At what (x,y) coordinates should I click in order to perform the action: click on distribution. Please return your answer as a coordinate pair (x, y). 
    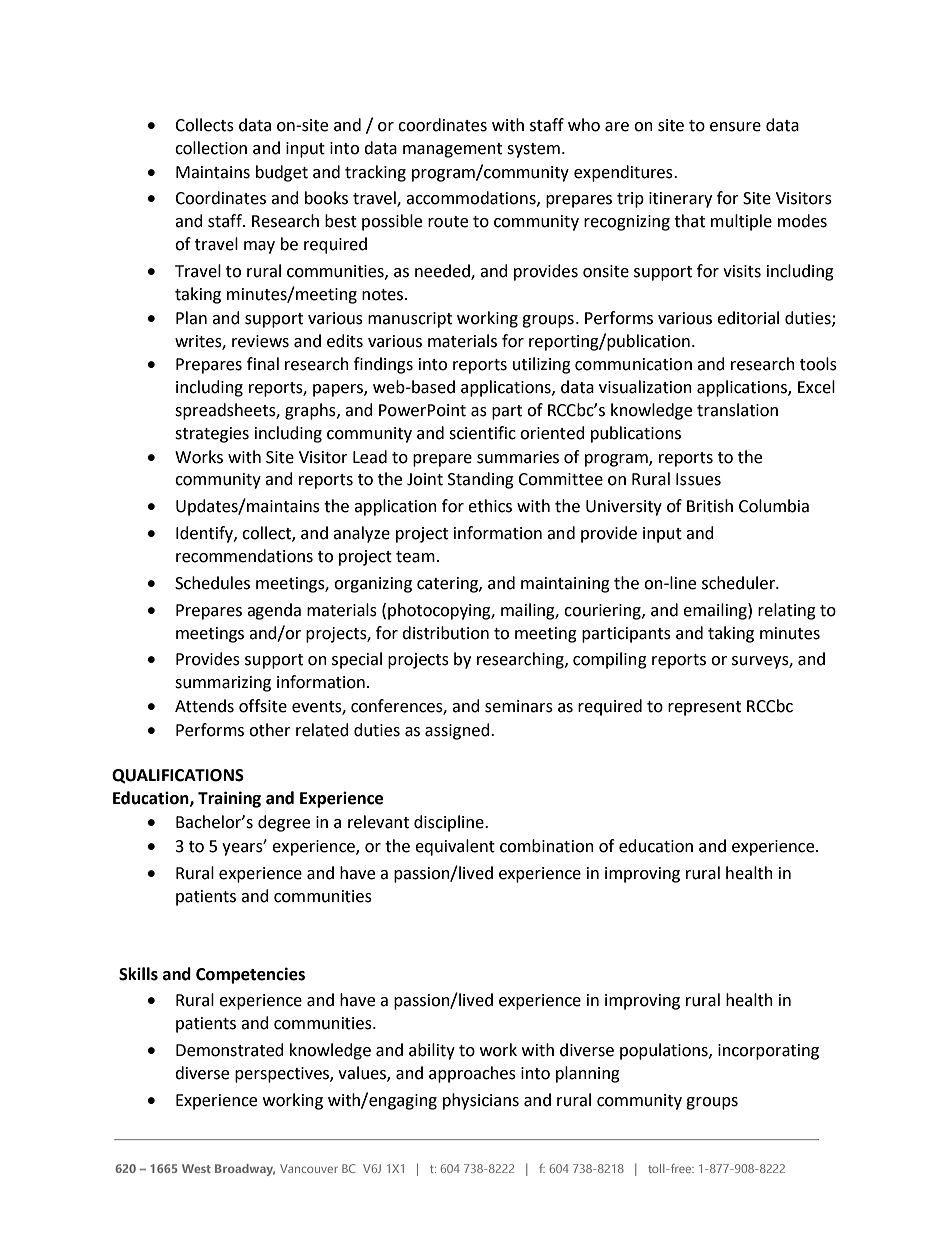
    Looking at the image, I should click on (445, 633).
